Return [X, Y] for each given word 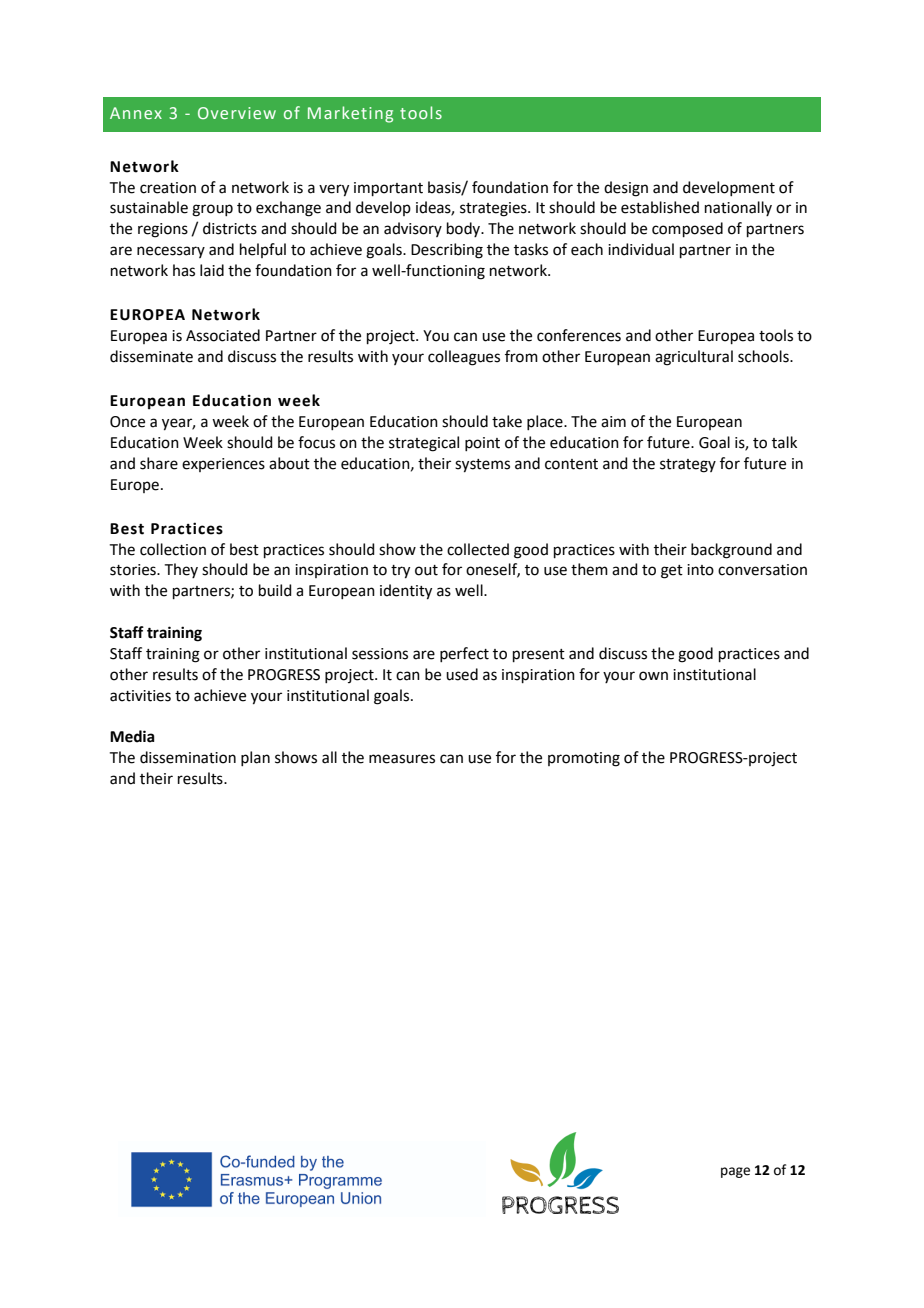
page [735, 1172]
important [388, 189]
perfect [464, 654]
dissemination [188, 757]
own [653, 676]
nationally [738, 208]
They [181, 570]
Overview [237, 113]
